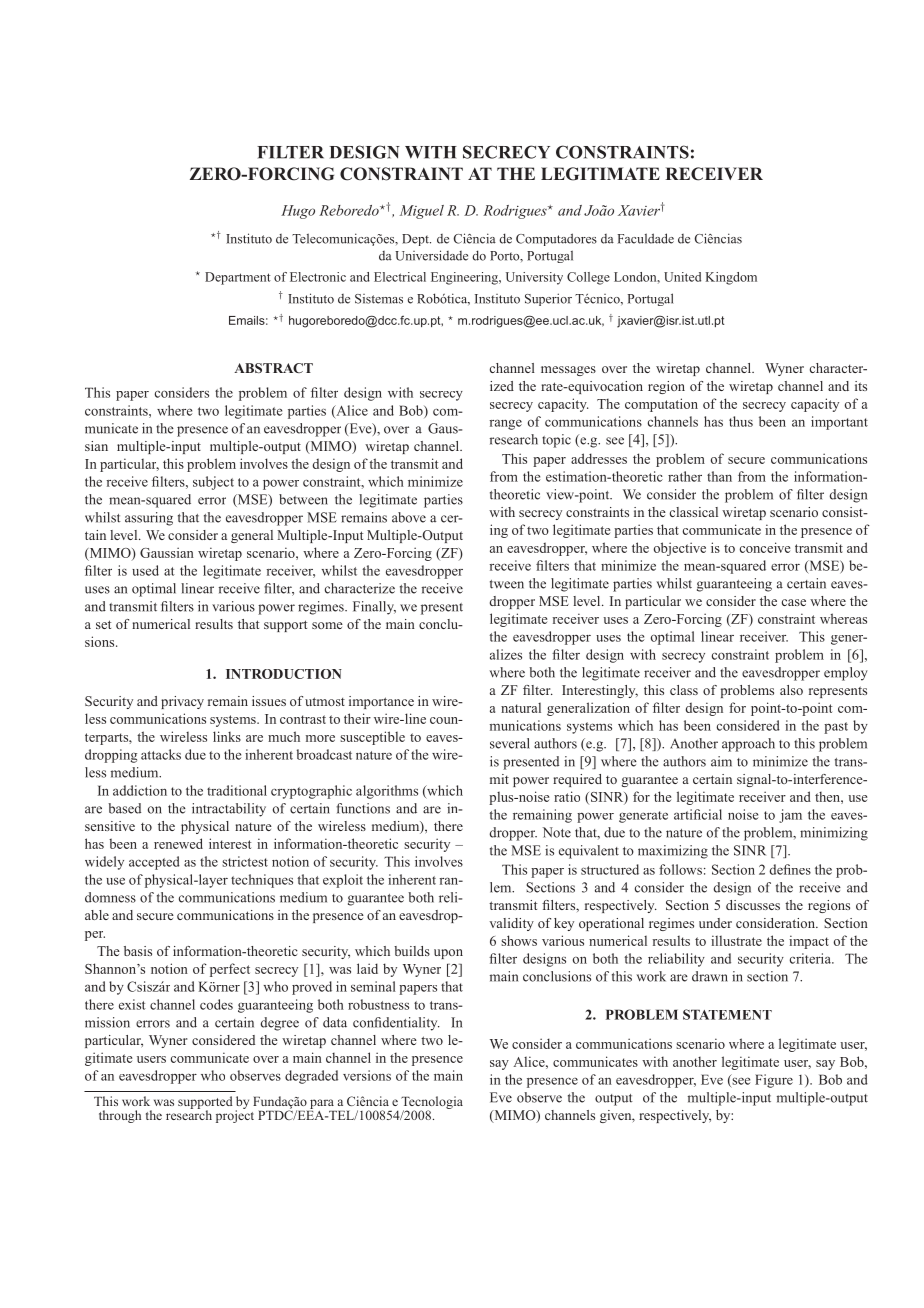 This document has width=924, height=1308. What do you see at coordinates (213, 483) in the document?
I see `subject` at bounding box center [213, 483].
